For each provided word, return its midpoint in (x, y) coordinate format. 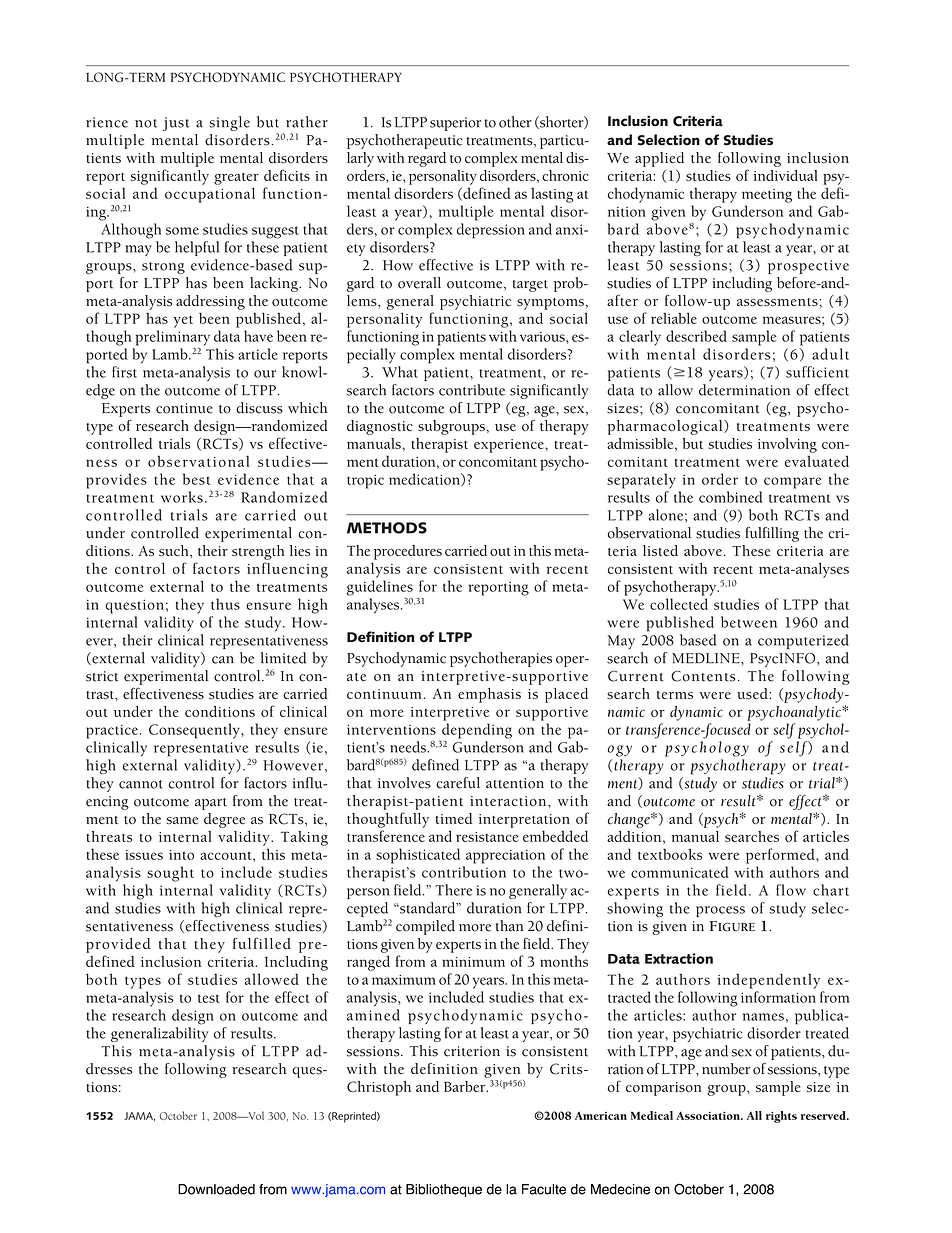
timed (454, 818)
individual (786, 175)
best (196, 479)
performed (781, 856)
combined (731, 497)
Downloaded (216, 1189)
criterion (472, 1051)
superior (455, 124)
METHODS (387, 528)
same (182, 820)
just (176, 124)
